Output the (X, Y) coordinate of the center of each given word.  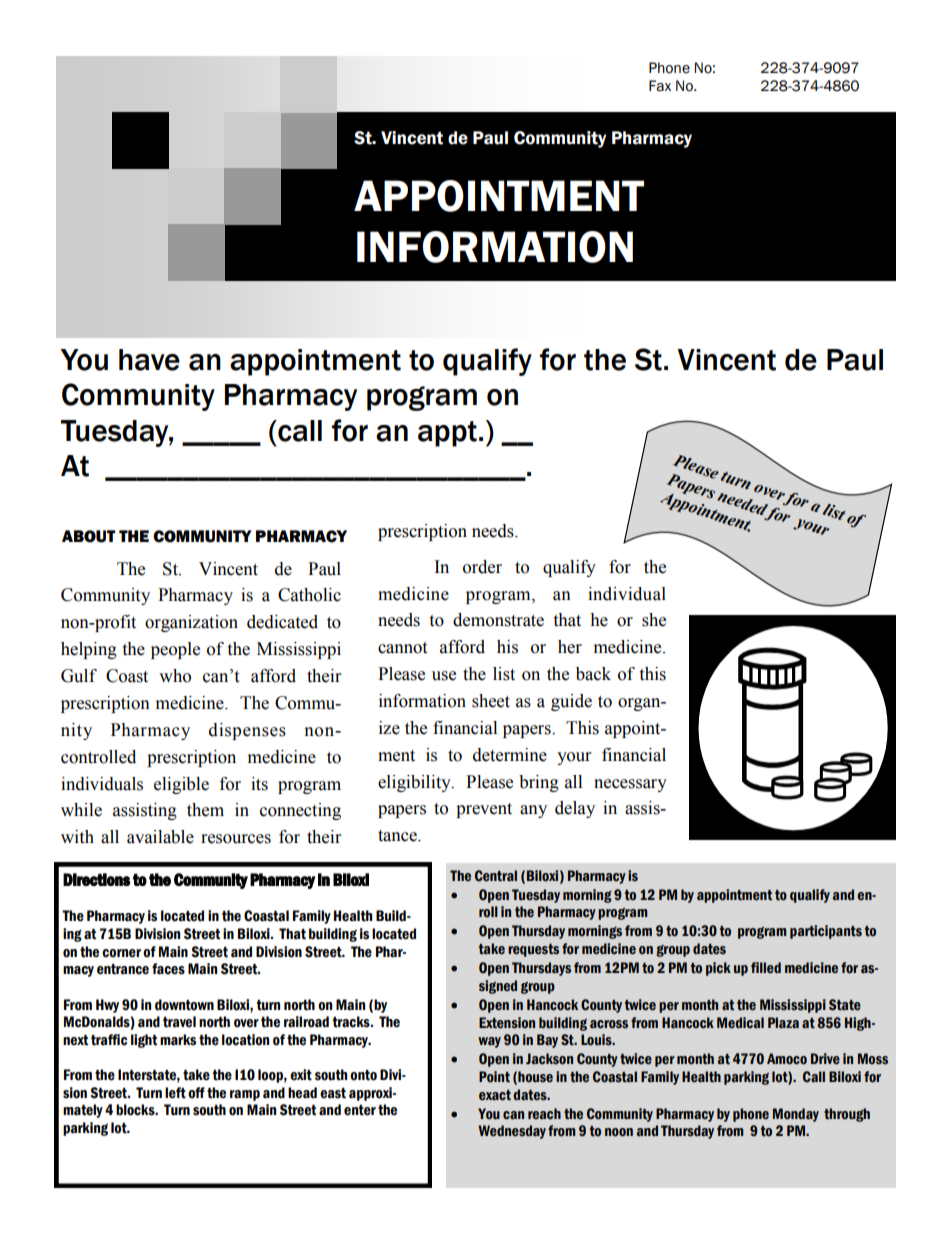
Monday (796, 1115)
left (175, 1093)
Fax (660, 86)
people (175, 650)
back (593, 674)
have (149, 360)
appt (447, 434)
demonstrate (498, 620)
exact (495, 1095)
